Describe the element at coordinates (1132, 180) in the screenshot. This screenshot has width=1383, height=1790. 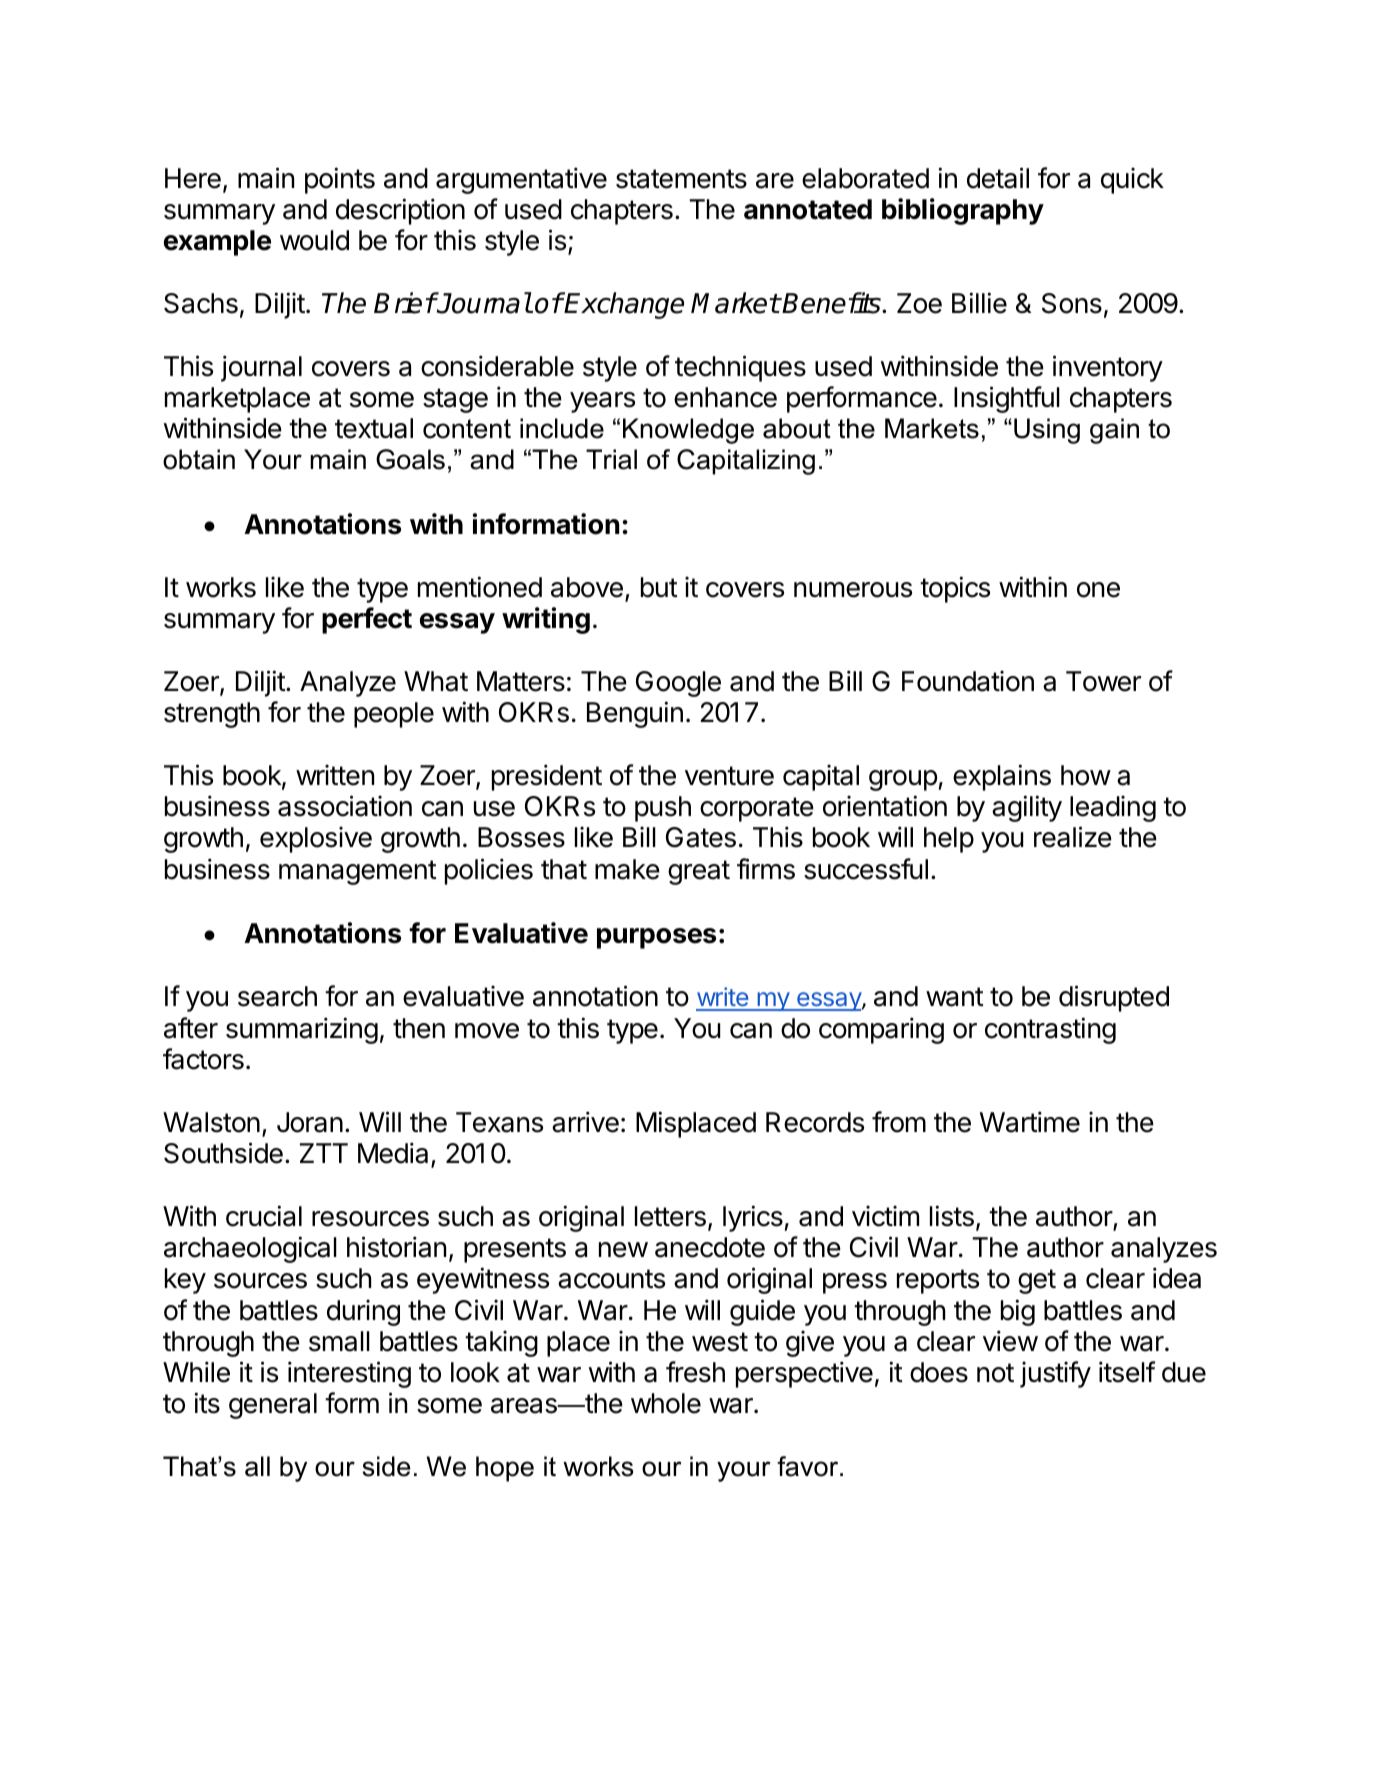
I see `quick` at that location.
